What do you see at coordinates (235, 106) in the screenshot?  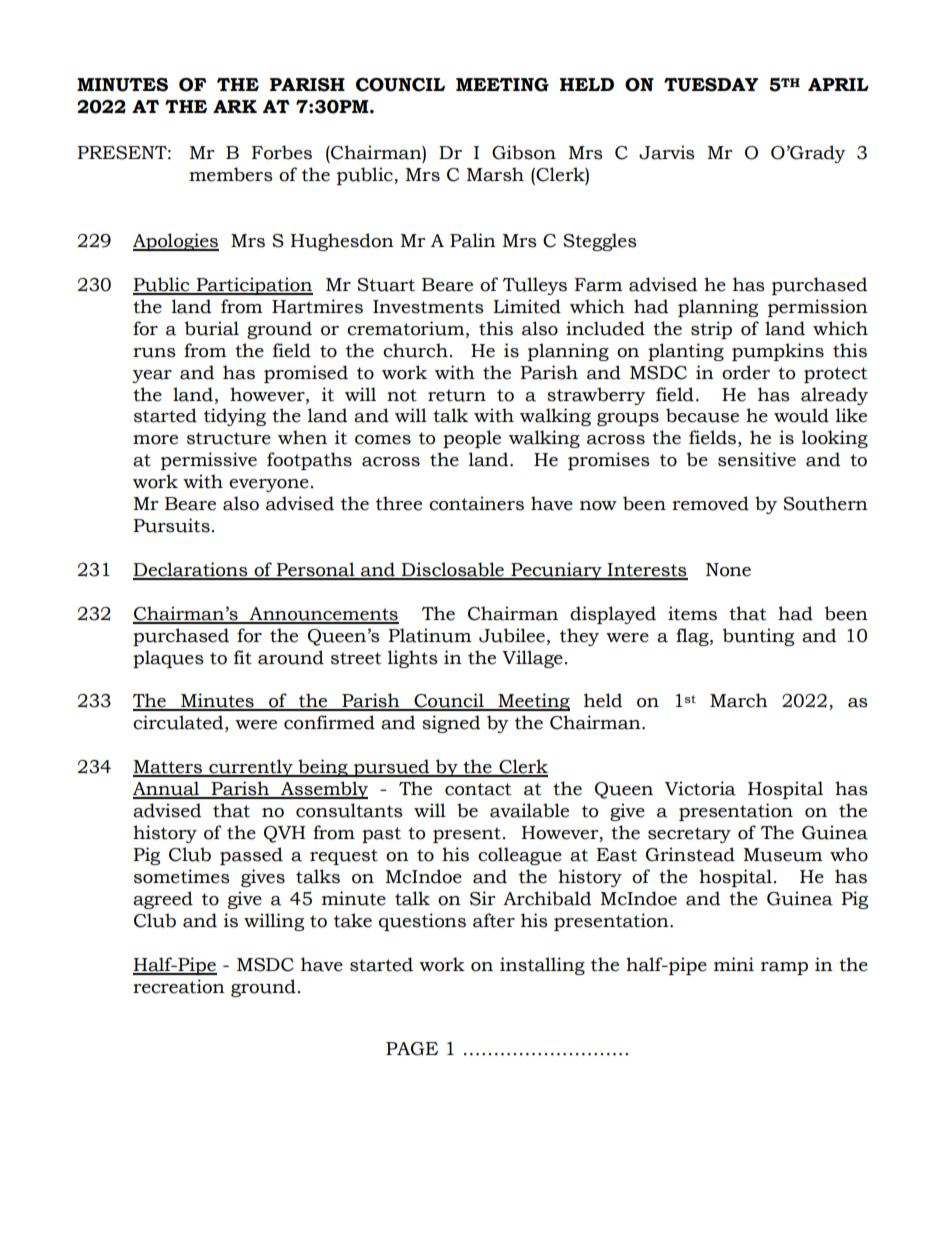 I see `ARK` at bounding box center [235, 106].
